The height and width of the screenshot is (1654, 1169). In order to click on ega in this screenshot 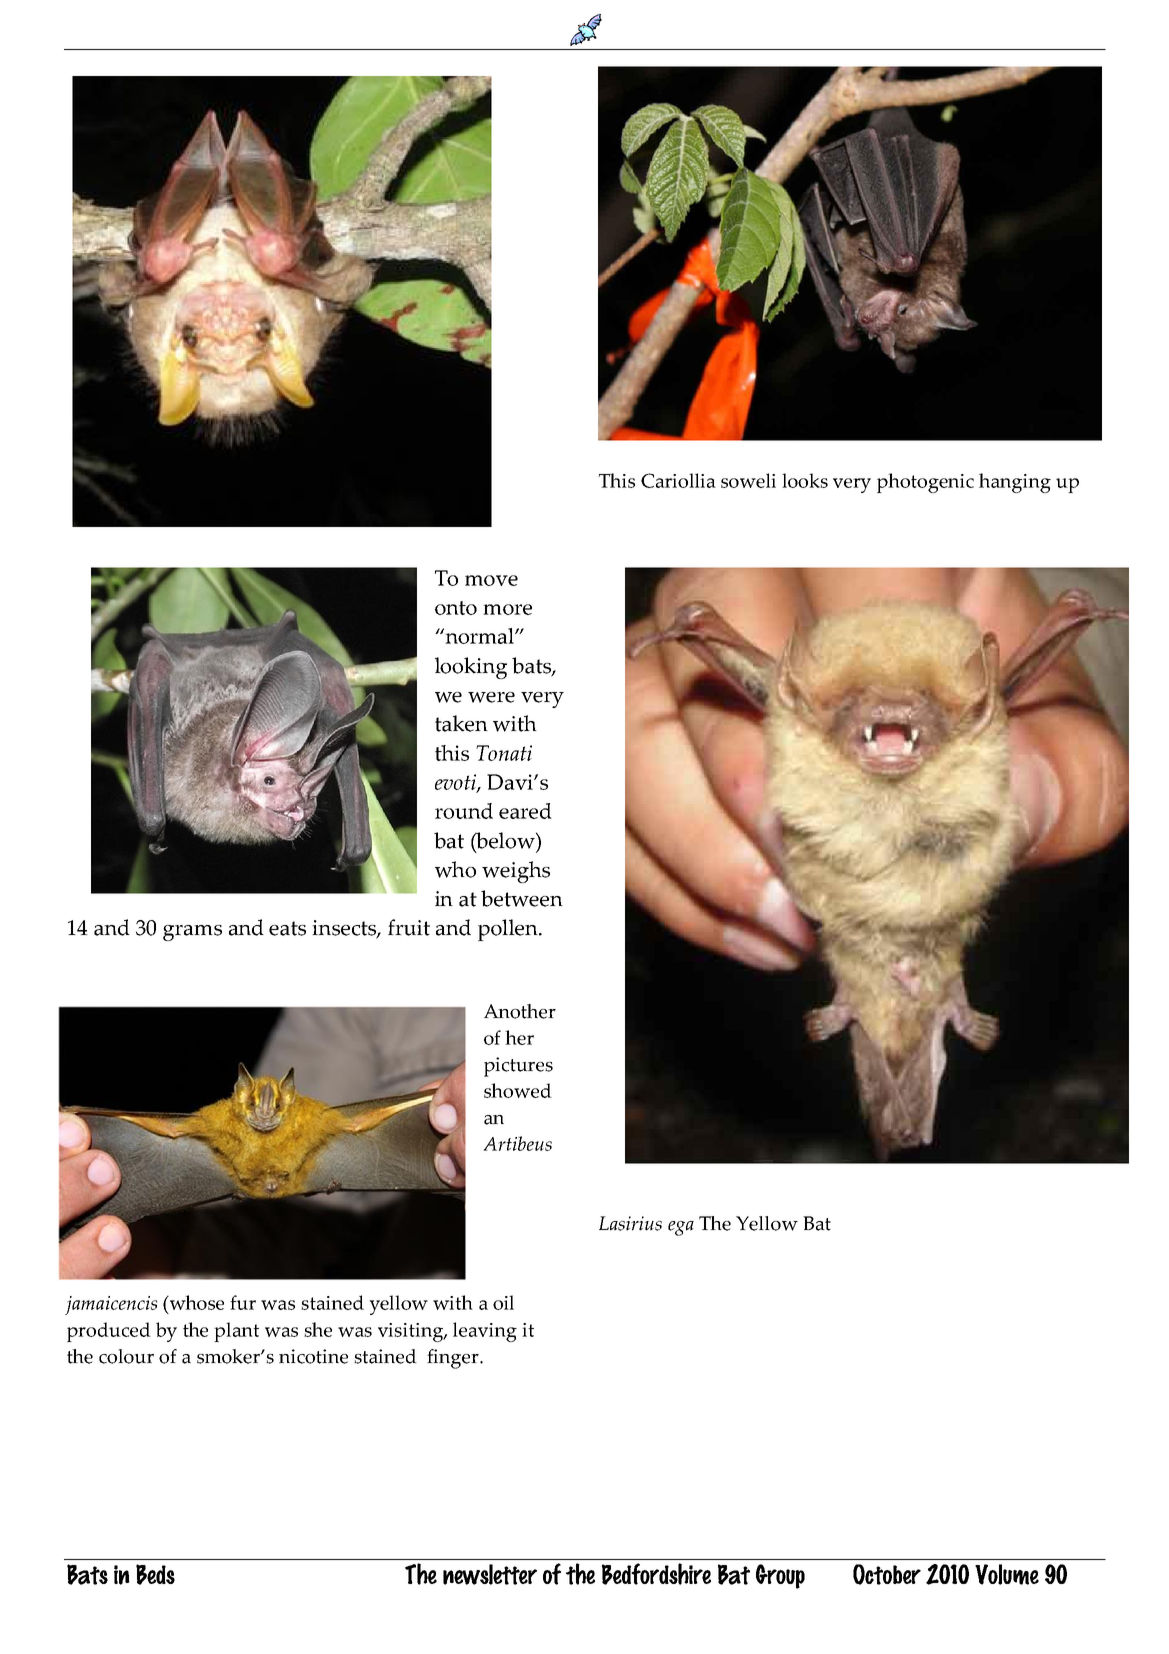, I will do `click(681, 1228)`.
